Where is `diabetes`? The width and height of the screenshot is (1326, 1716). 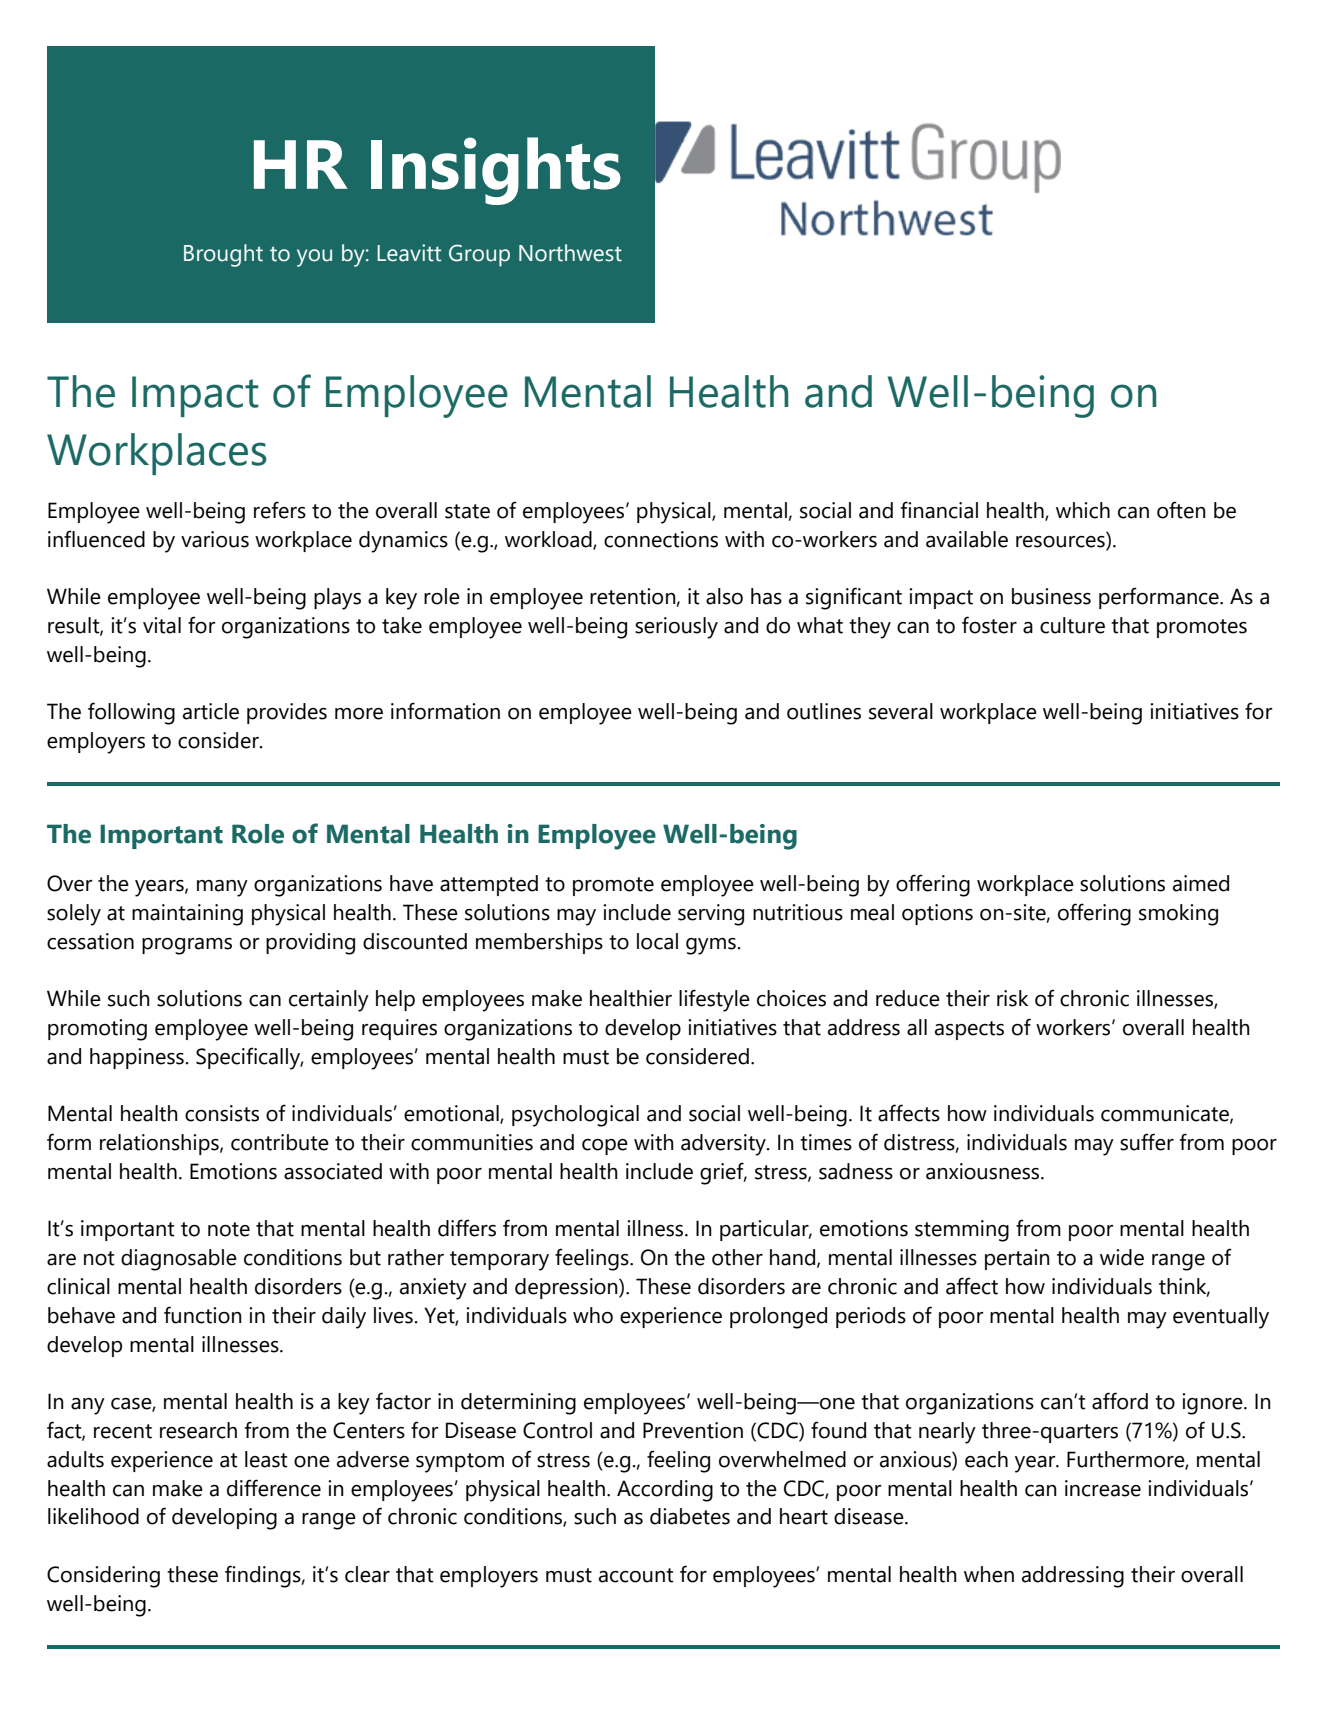
diabetes is located at coordinates (690, 1516).
